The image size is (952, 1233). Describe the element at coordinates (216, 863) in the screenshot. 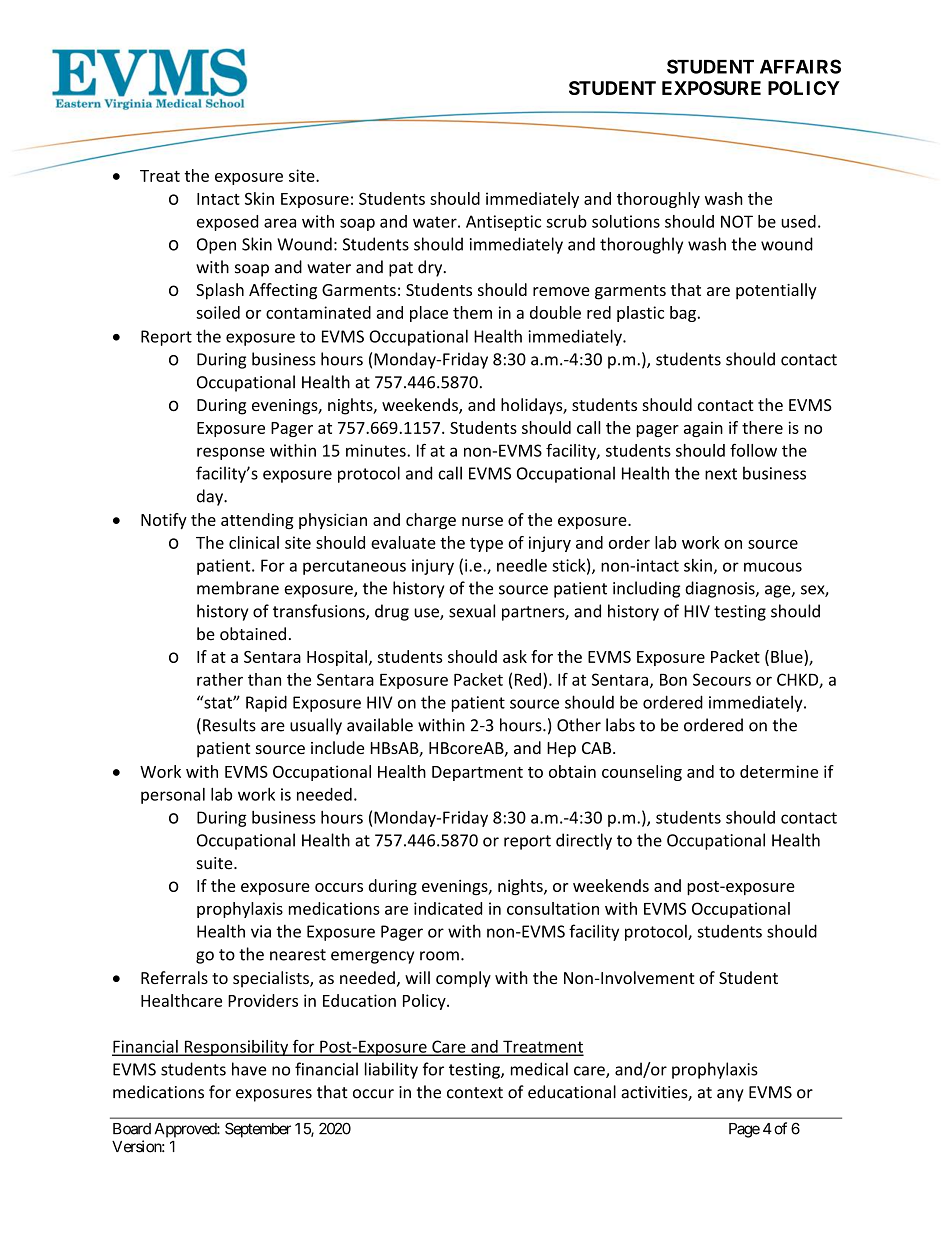

I see `suite` at that location.
